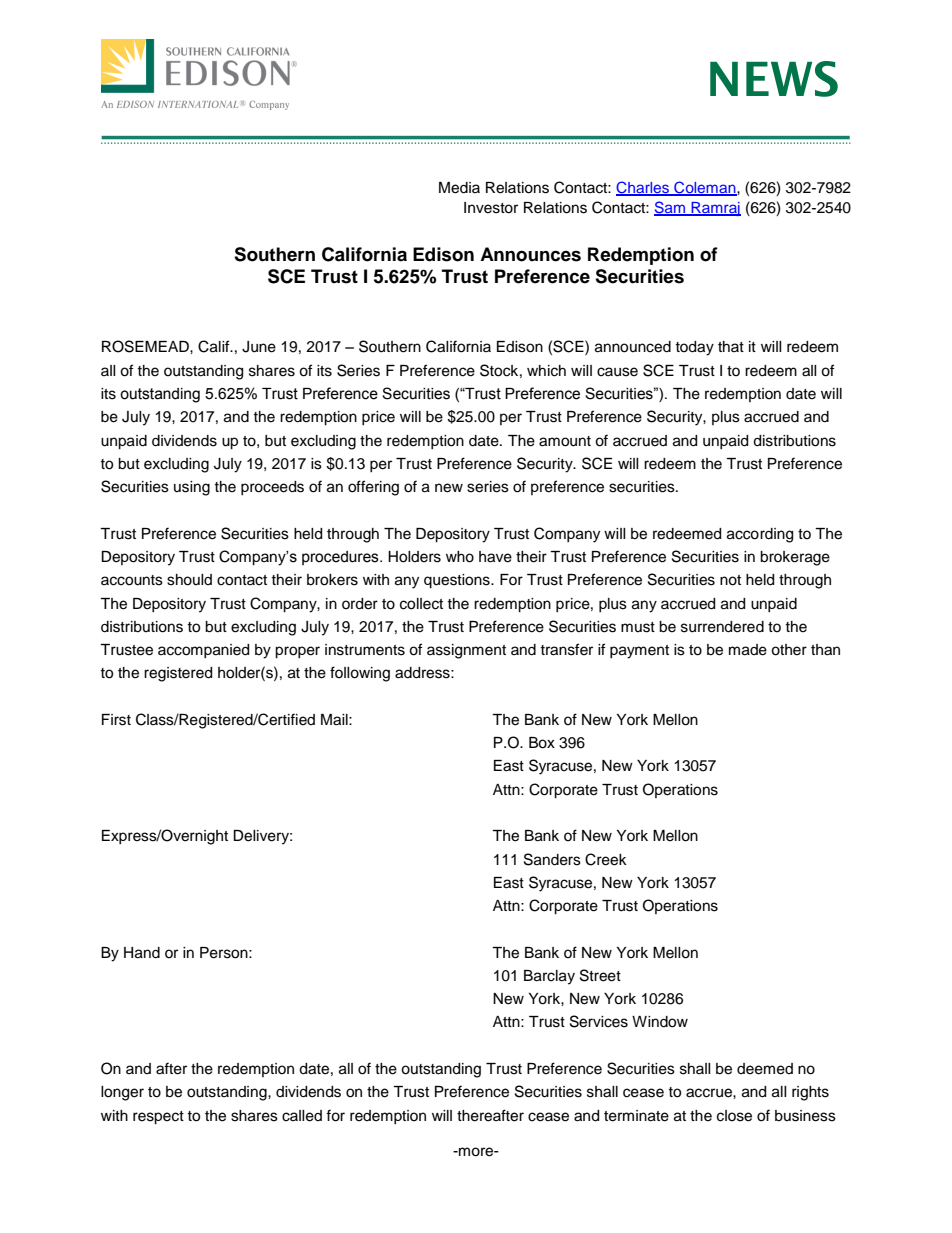 Image resolution: width=952 pixels, height=1233 pixels. Describe the element at coordinates (606, 859) in the screenshot. I see `Creek` at that location.
